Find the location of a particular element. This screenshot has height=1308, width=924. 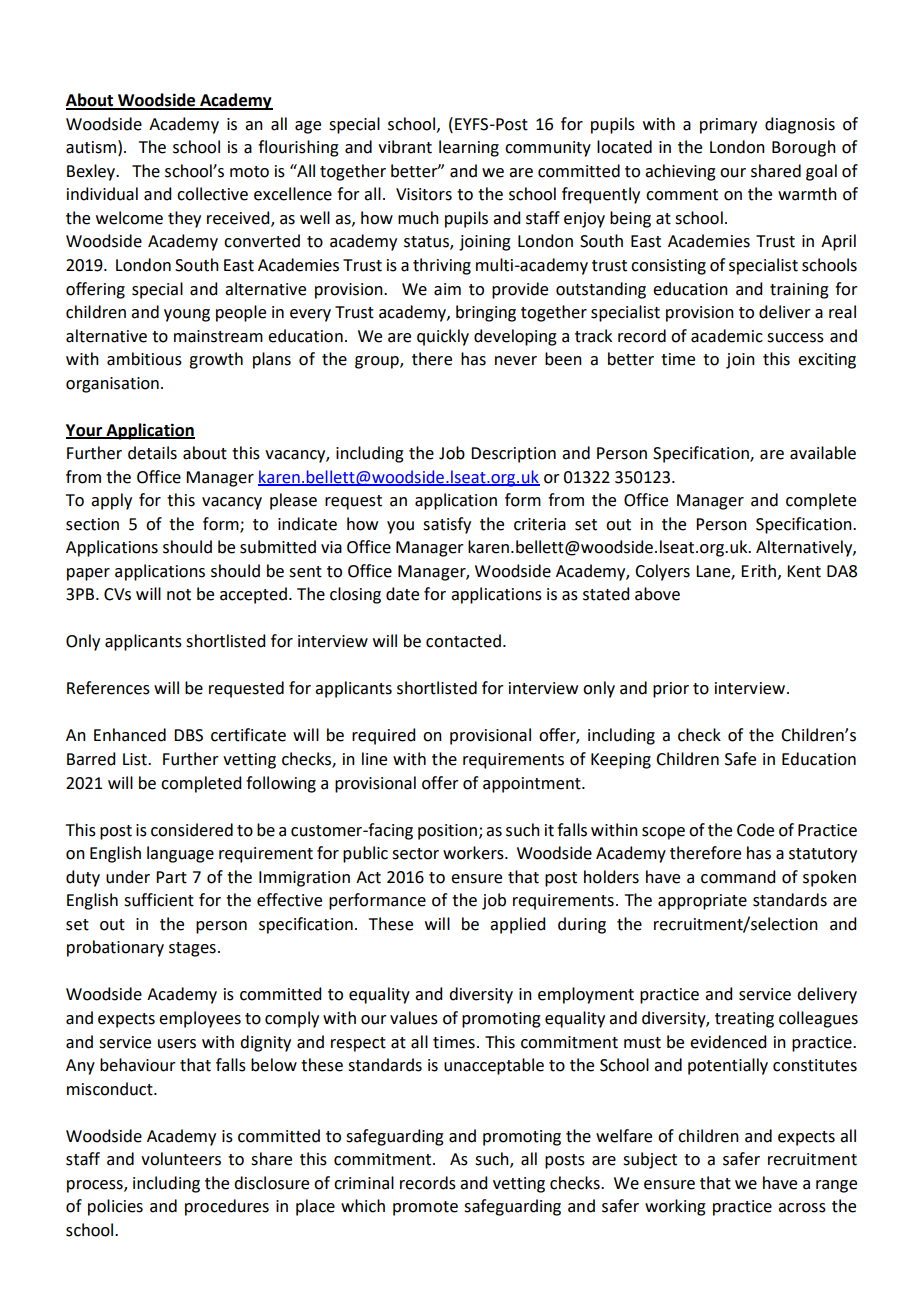

collective is located at coordinates (212, 194).
